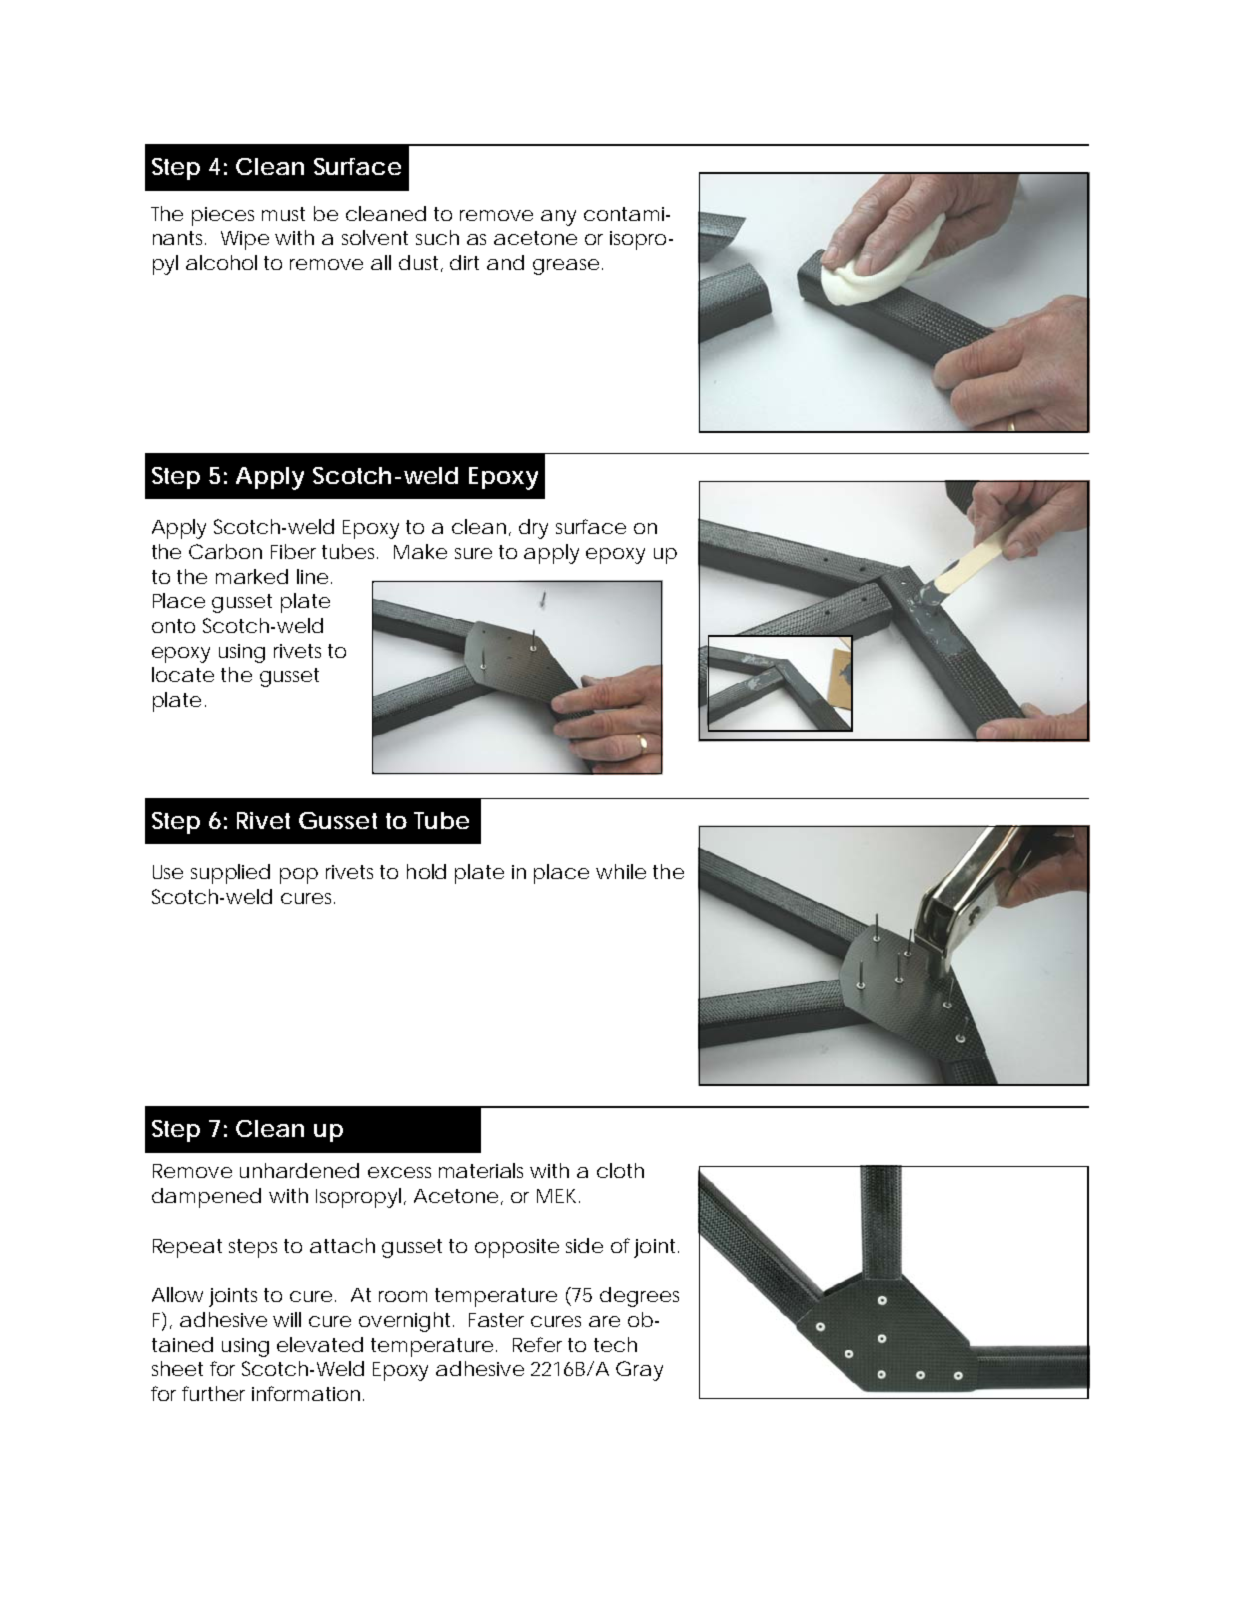 This screenshot has width=1234, height=1597. What do you see at coordinates (223, 216) in the screenshot?
I see `pieces` at bounding box center [223, 216].
